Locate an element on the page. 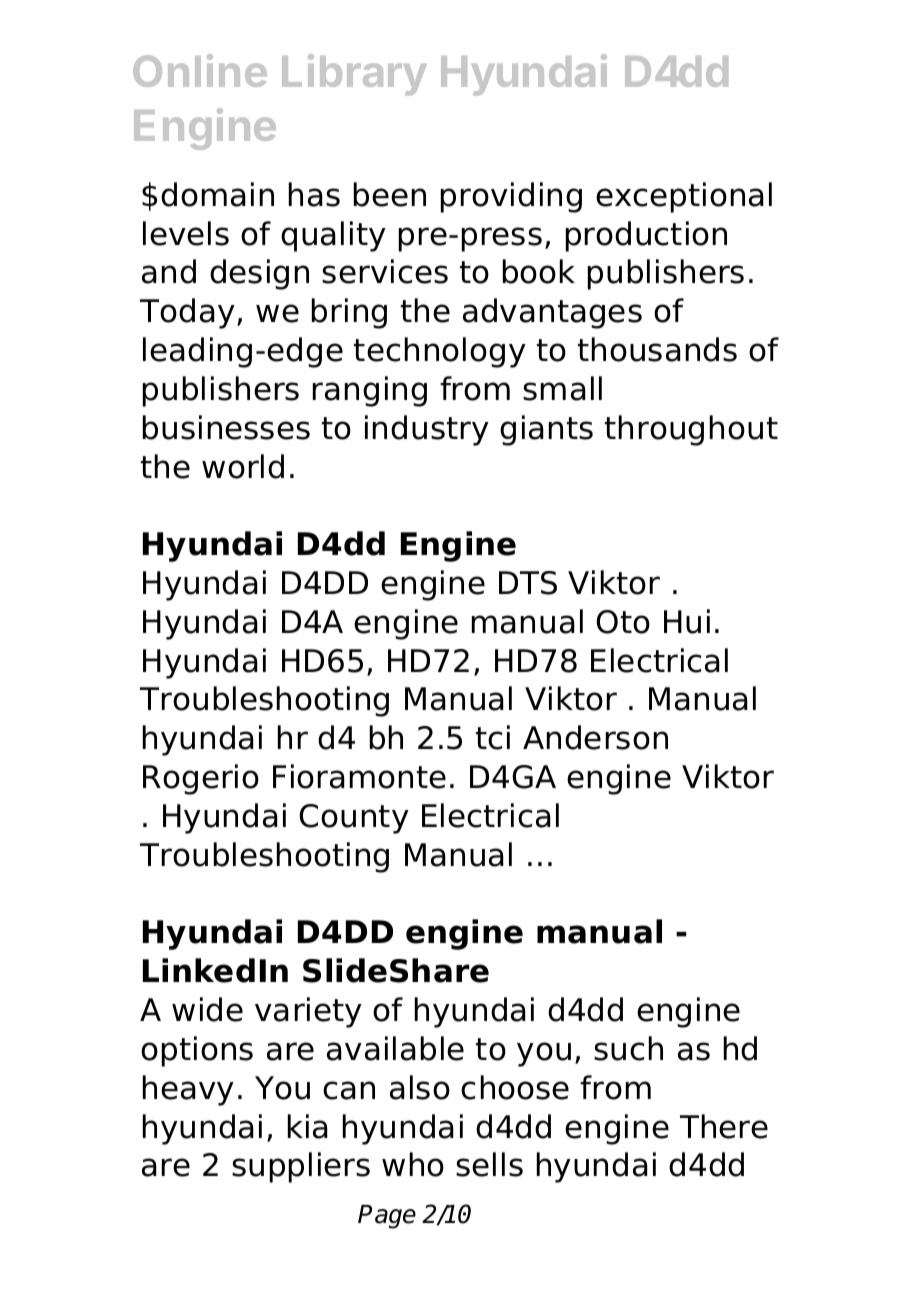  Hui is located at coordinates (687, 621).
